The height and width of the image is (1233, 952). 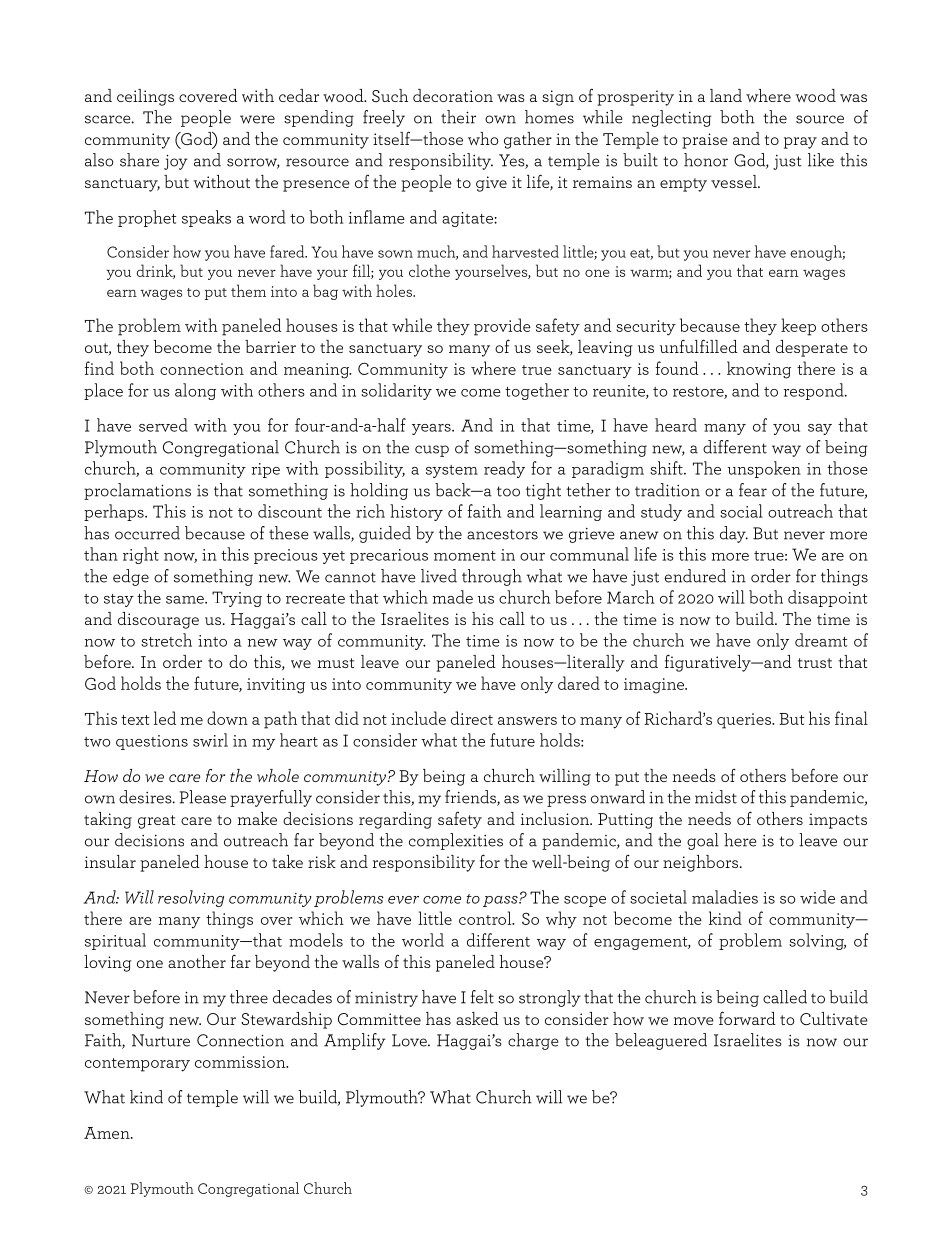 What do you see at coordinates (726, 95) in the image?
I see `land` at bounding box center [726, 95].
